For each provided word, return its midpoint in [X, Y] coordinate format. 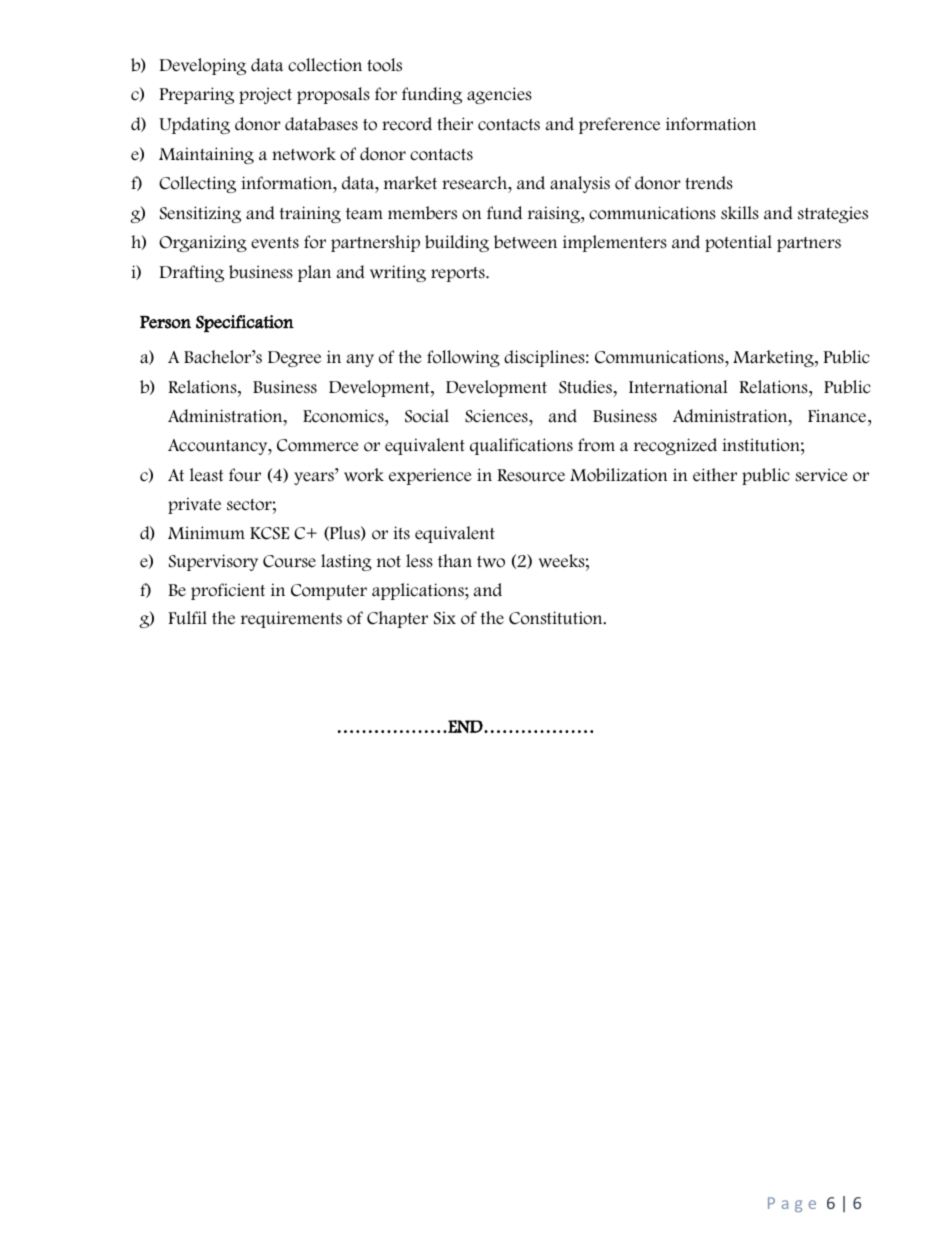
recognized [675, 446]
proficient [228, 591]
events [275, 243]
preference [619, 125]
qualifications [521, 446]
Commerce [318, 445]
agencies [499, 95]
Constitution [557, 618]
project [265, 95]
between [525, 242]
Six [445, 618]
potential [738, 243]
